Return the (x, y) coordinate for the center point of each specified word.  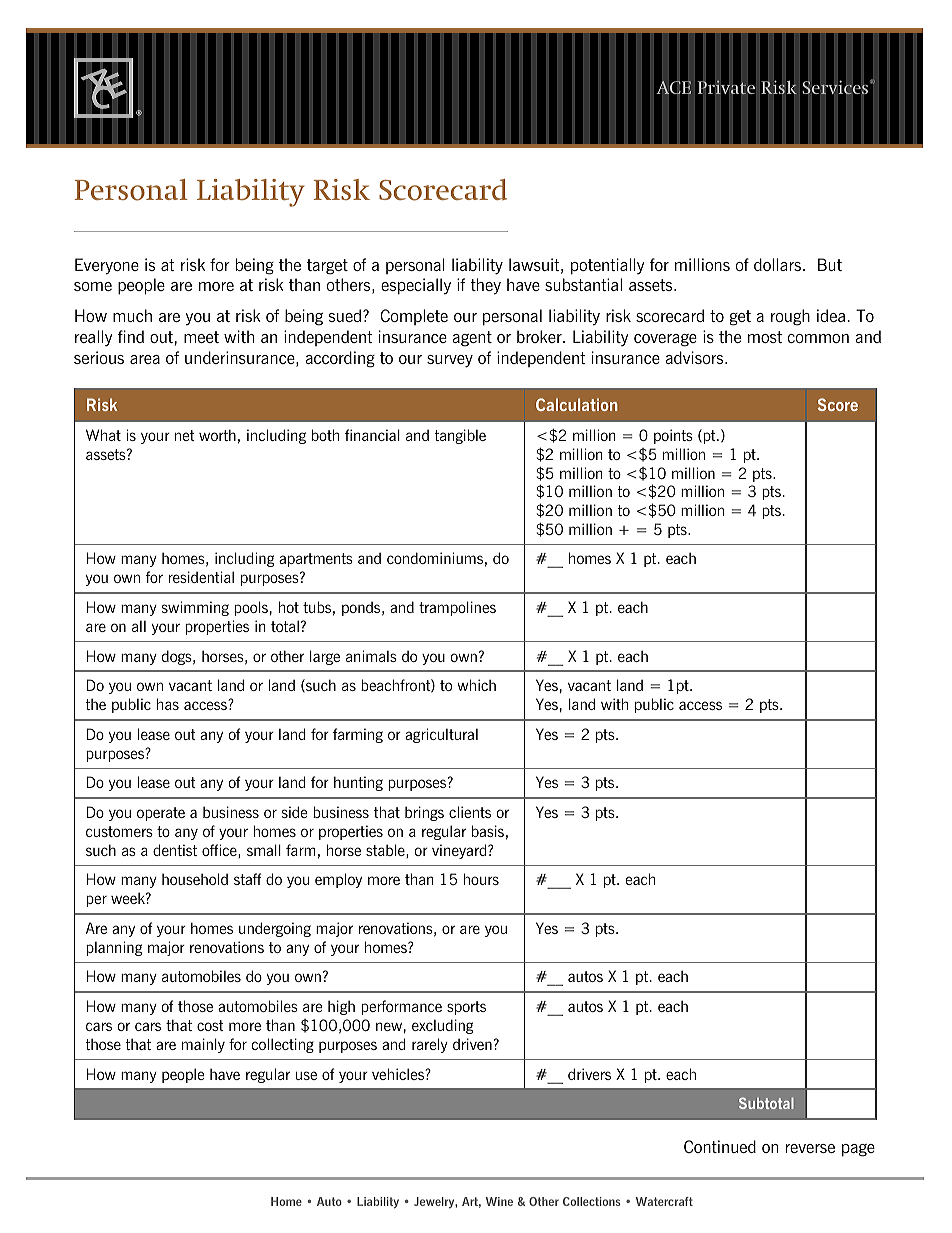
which (476, 685)
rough (790, 317)
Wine (499, 1201)
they (485, 286)
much (132, 315)
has (168, 704)
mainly (203, 1045)
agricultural (441, 735)
